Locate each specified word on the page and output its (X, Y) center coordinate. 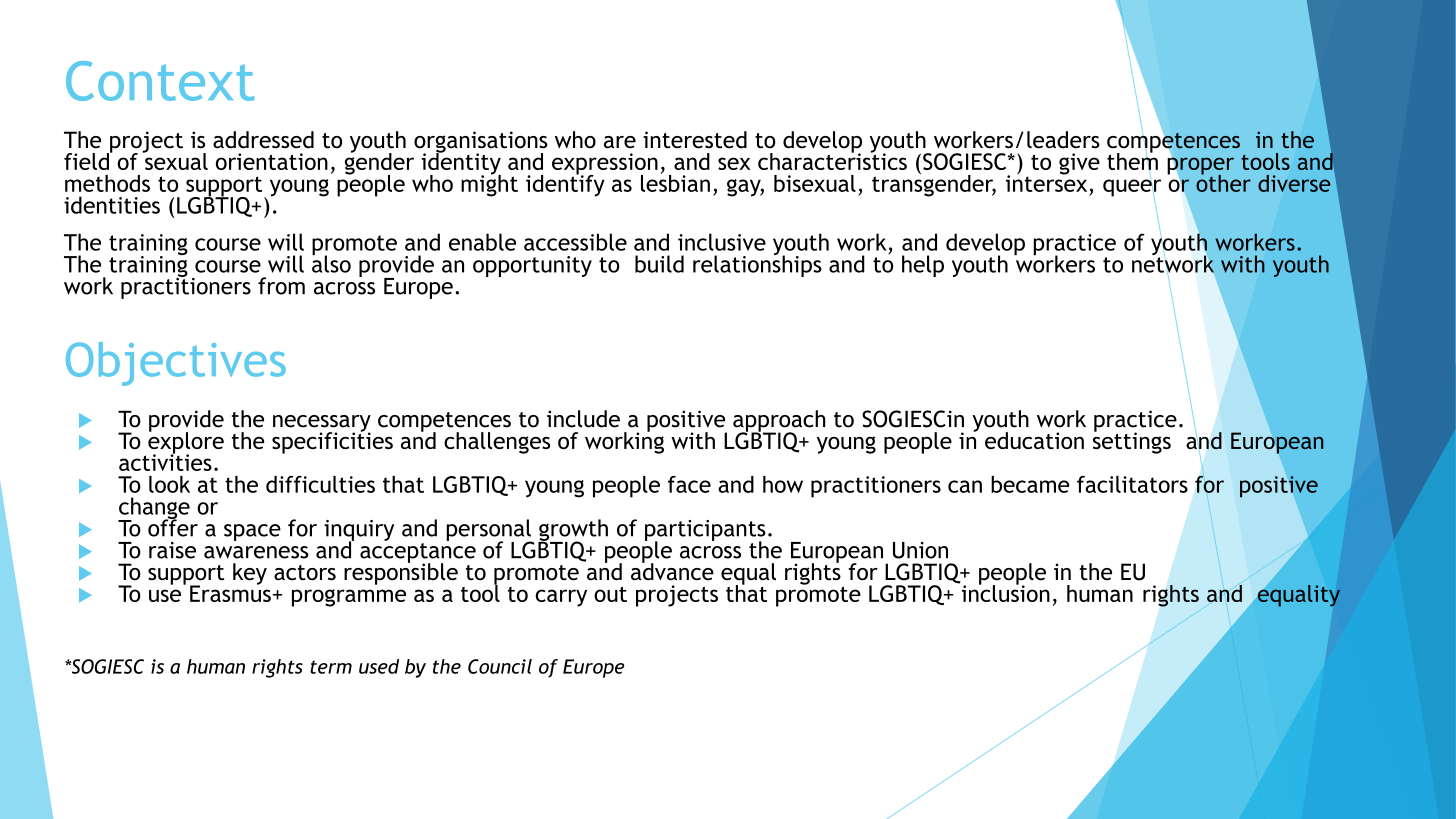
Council (500, 666)
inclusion (1004, 592)
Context (160, 81)
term (331, 667)
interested (695, 140)
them (1132, 161)
